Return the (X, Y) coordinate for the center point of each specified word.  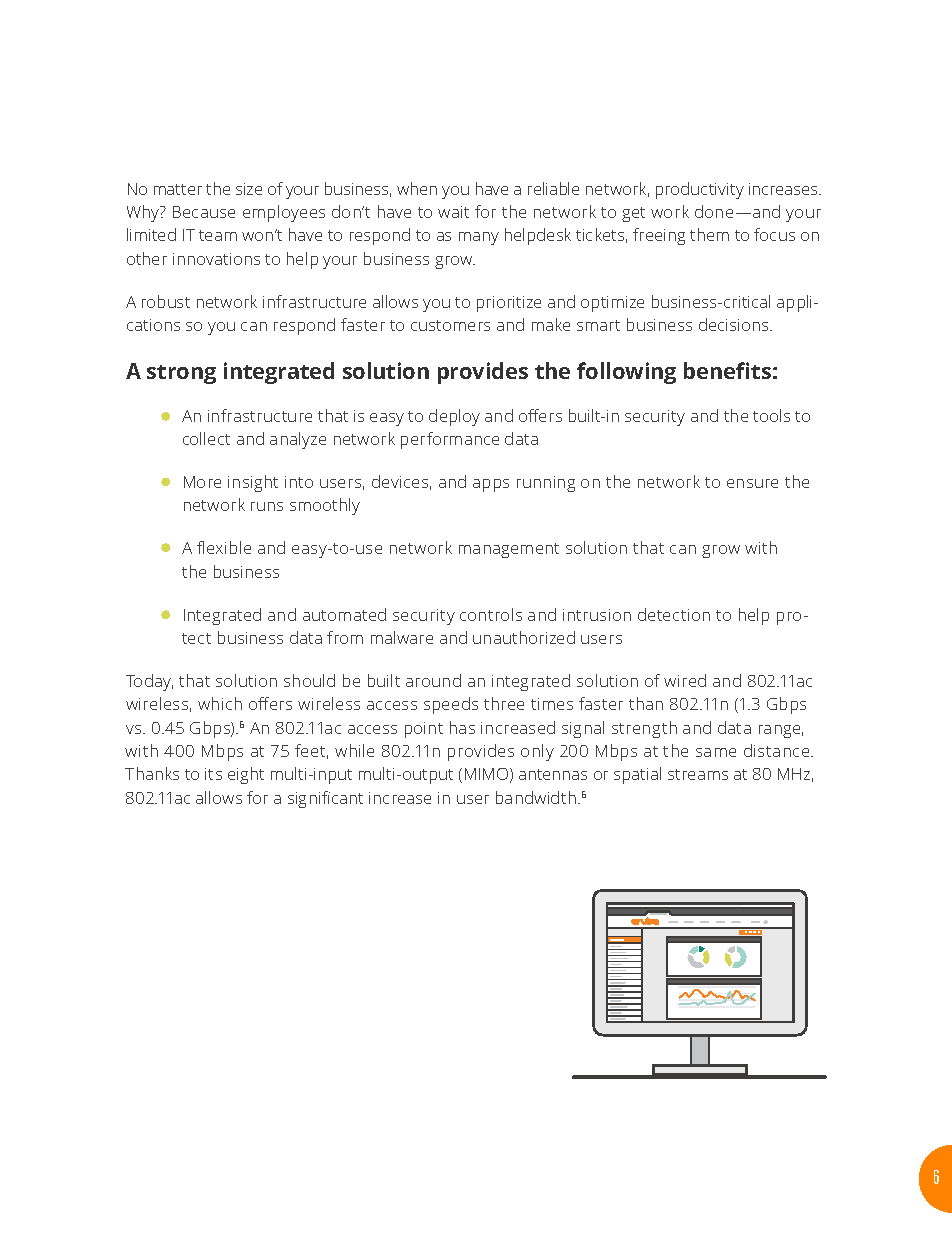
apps (491, 485)
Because (204, 212)
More (202, 482)
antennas (553, 774)
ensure (752, 483)
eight (246, 775)
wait (453, 212)
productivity (700, 190)
